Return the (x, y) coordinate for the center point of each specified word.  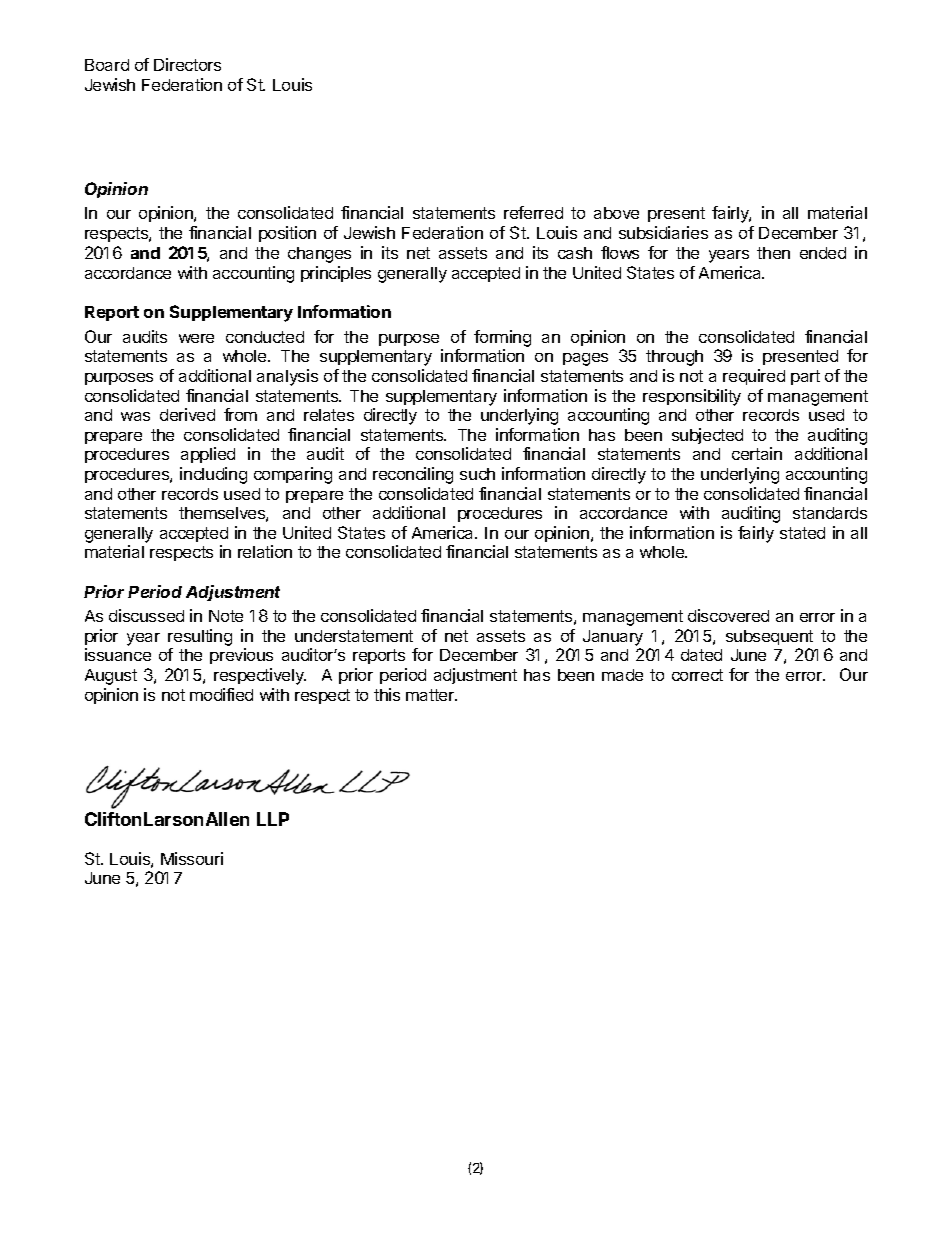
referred (533, 212)
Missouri (192, 858)
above (616, 213)
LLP (273, 819)
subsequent (769, 637)
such (477, 474)
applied (208, 455)
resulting (200, 639)
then (773, 253)
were (196, 338)
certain (757, 453)
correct (697, 675)
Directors (187, 64)
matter (431, 695)
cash (575, 253)
